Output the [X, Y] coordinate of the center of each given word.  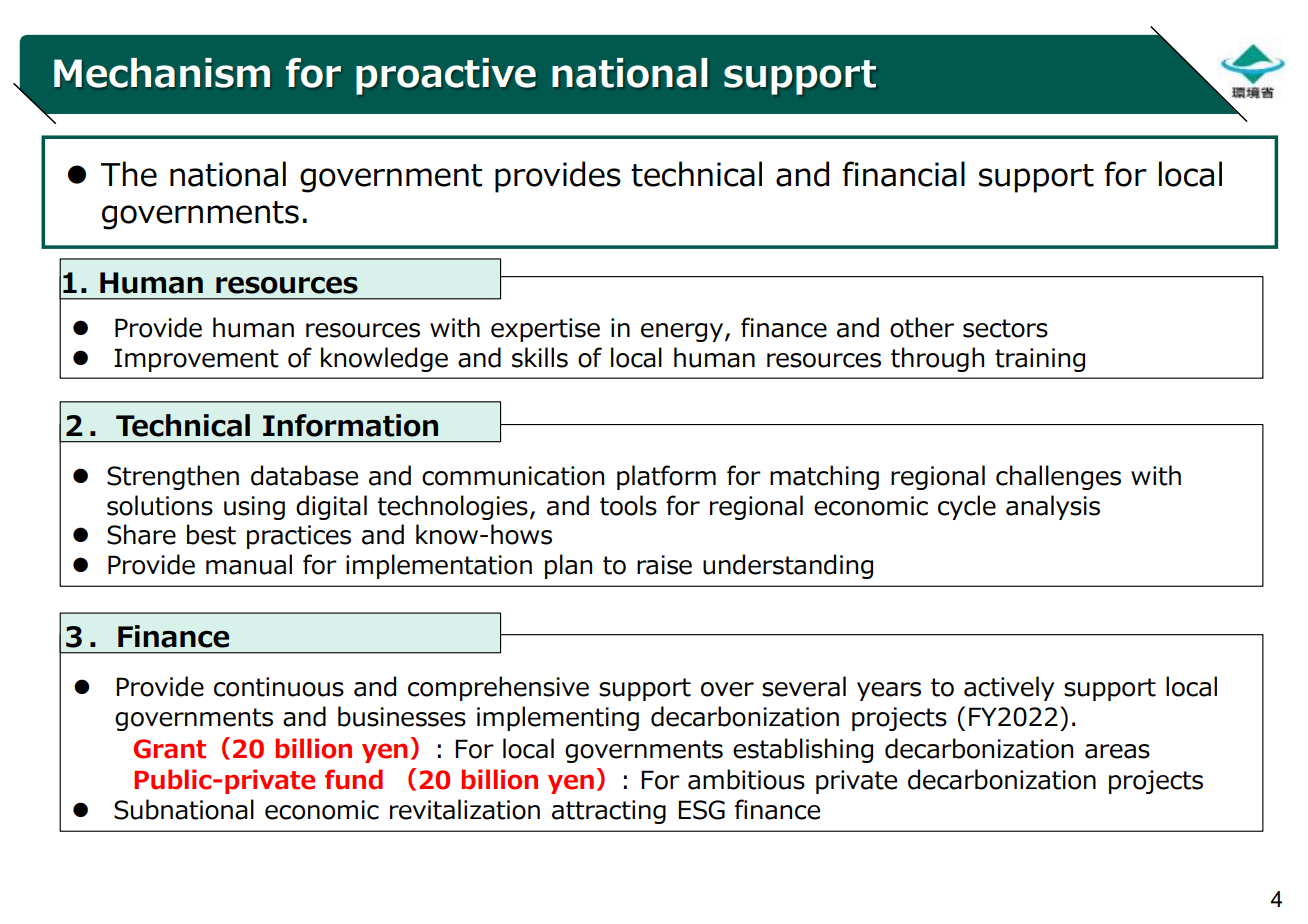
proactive [446, 76]
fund [354, 779]
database [304, 475]
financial [903, 174]
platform [666, 477]
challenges [1058, 477]
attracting [609, 812]
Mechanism [162, 73]
